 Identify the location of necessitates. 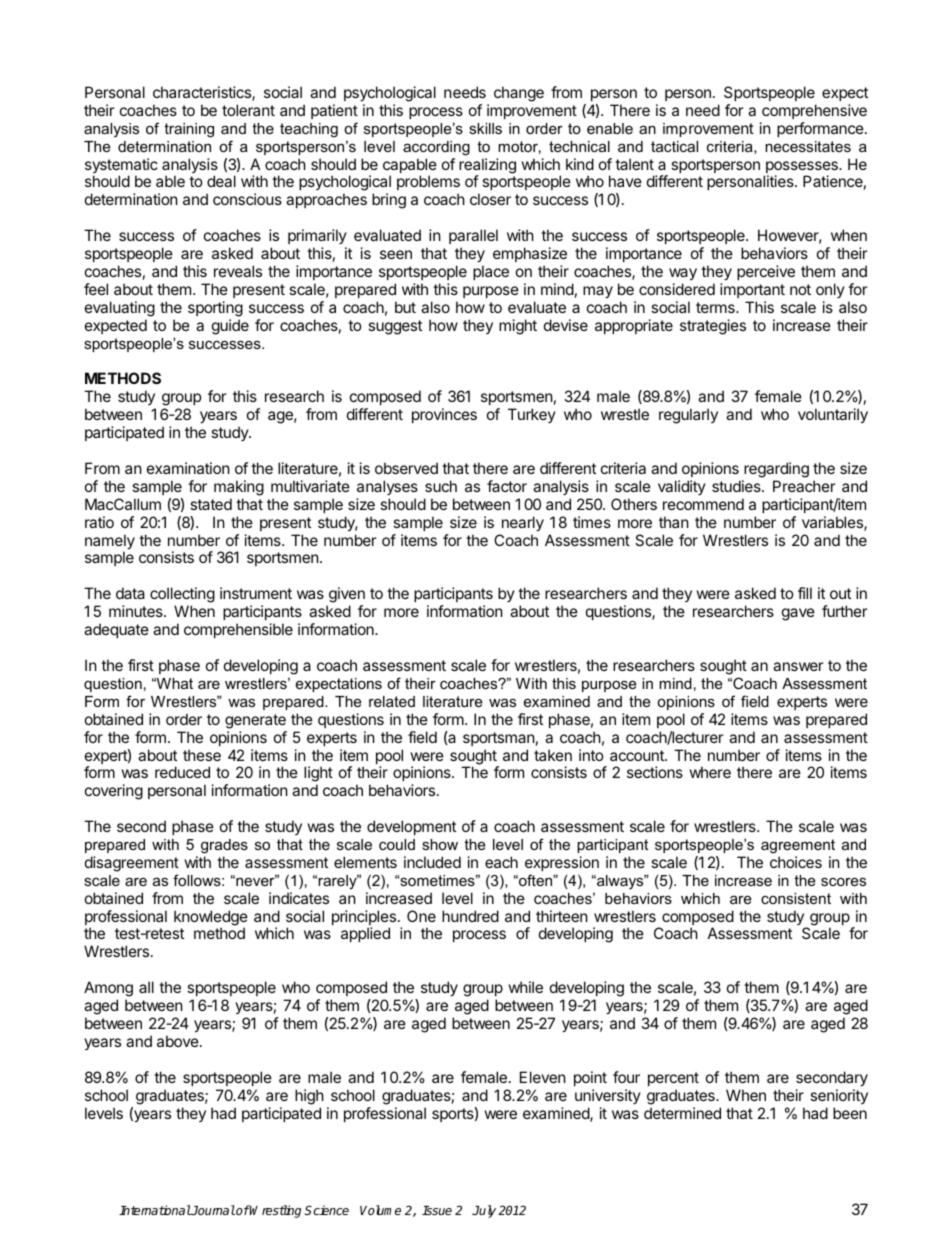
(808, 146).
